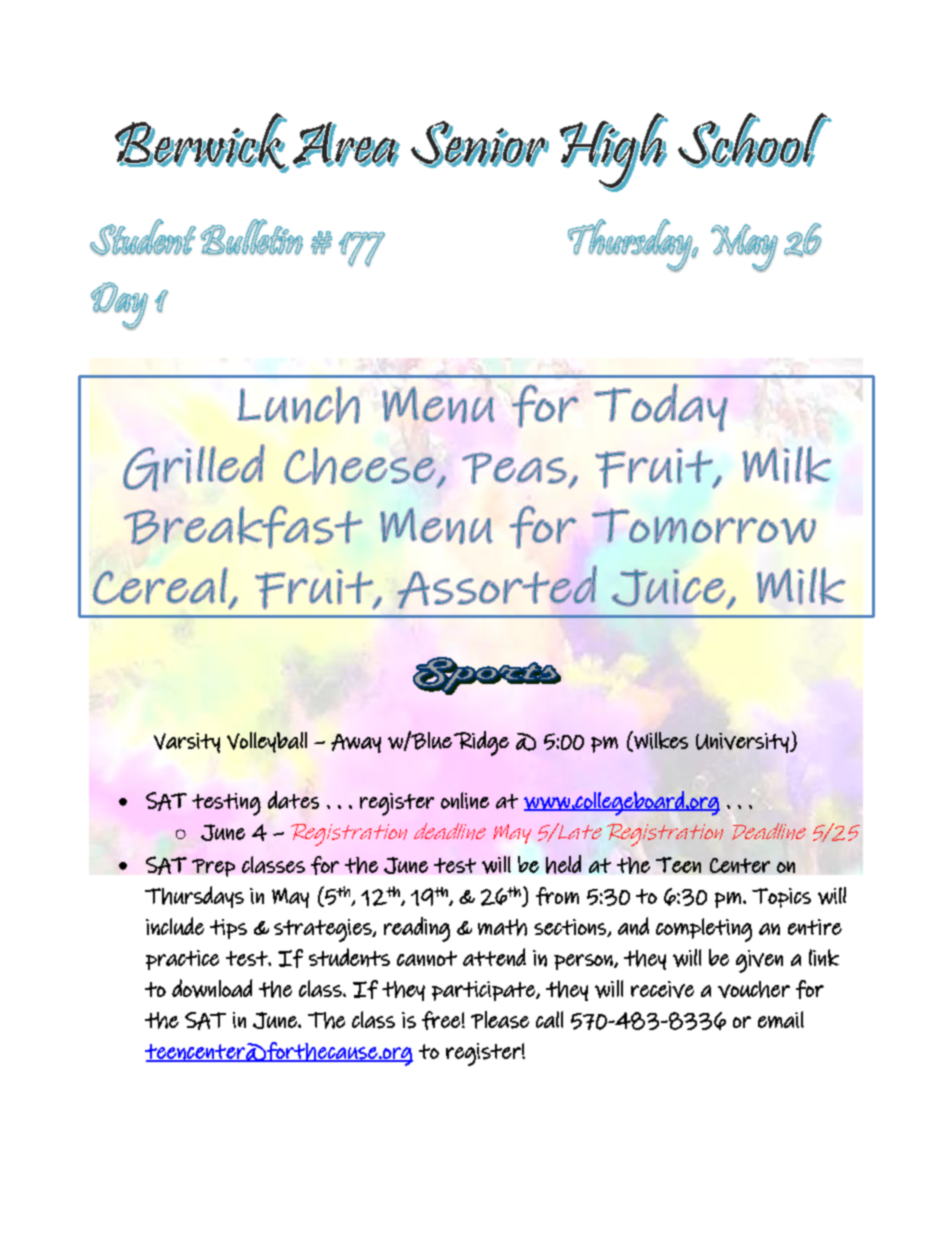 This screenshot has width=952, height=1233. What do you see at coordinates (212, 988) in the screenshot?
I see `download` at bounding box center [212, 988].
